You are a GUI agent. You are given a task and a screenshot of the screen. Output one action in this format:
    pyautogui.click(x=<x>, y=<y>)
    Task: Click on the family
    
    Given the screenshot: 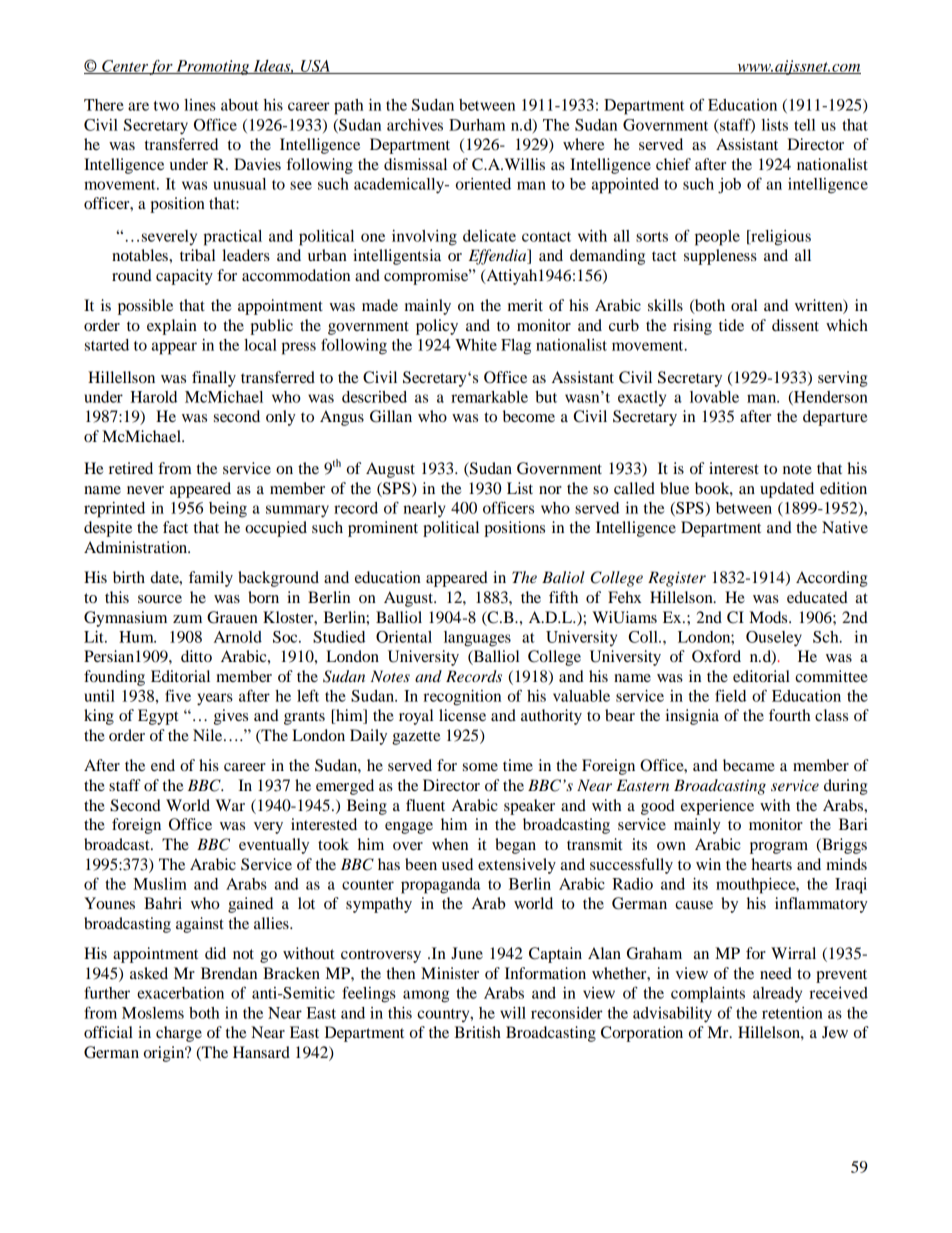 What is the action you would take?
    pyautogui.click(x=211, y=579)
